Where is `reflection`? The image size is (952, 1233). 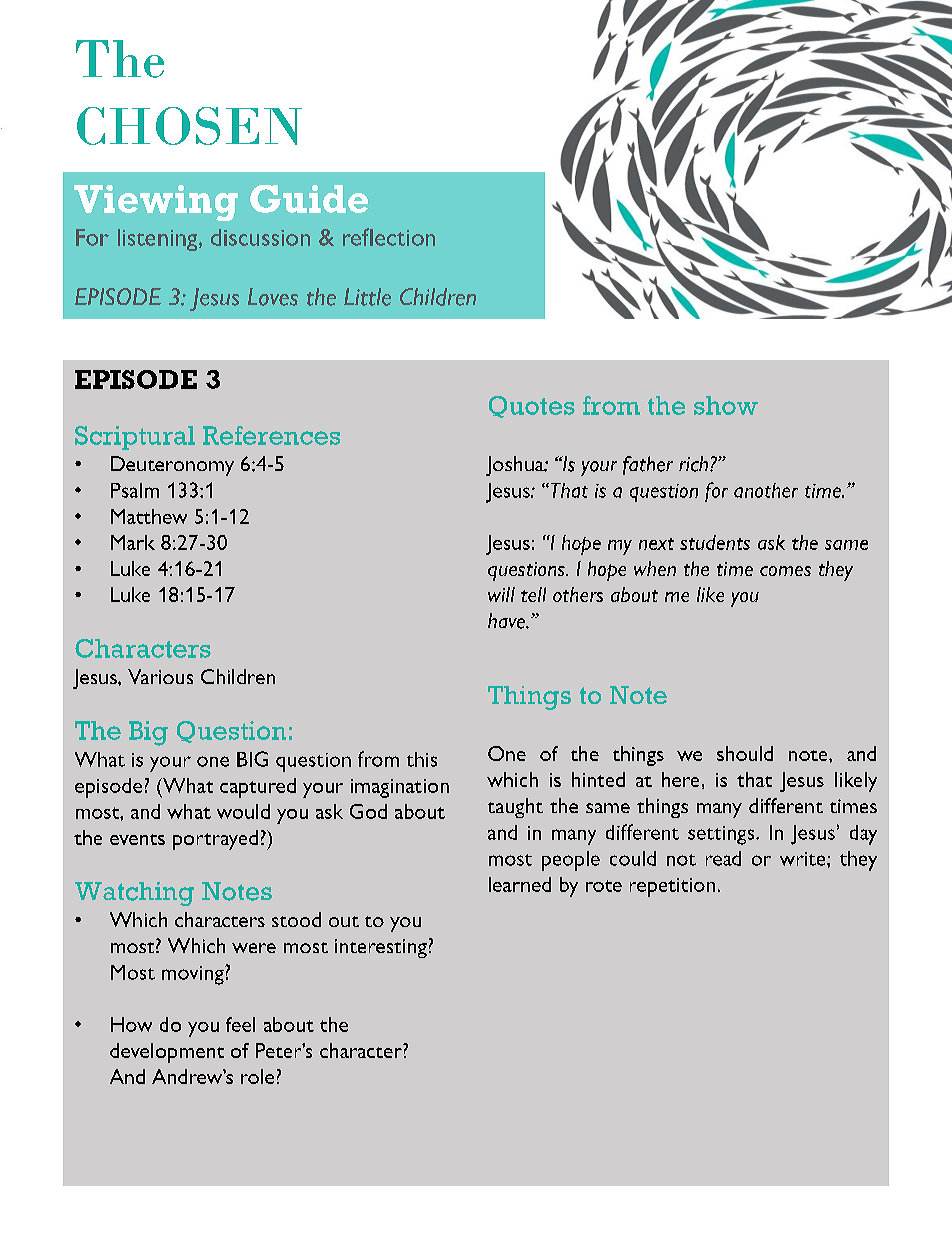
reflection is located at coordinates (389, 237).
